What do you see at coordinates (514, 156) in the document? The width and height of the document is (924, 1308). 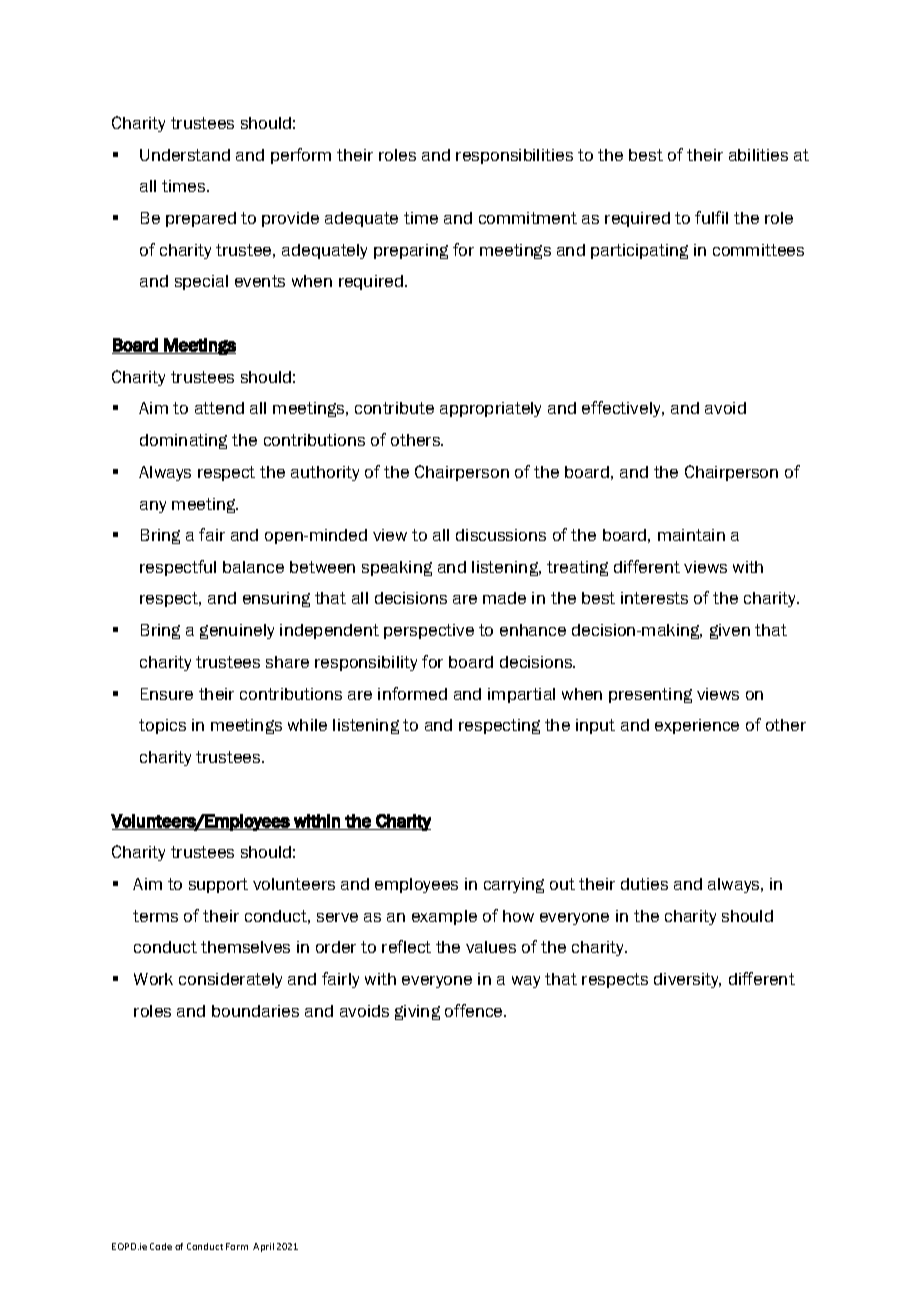 I see `responsibilities` at bounding box center [514, 156].
